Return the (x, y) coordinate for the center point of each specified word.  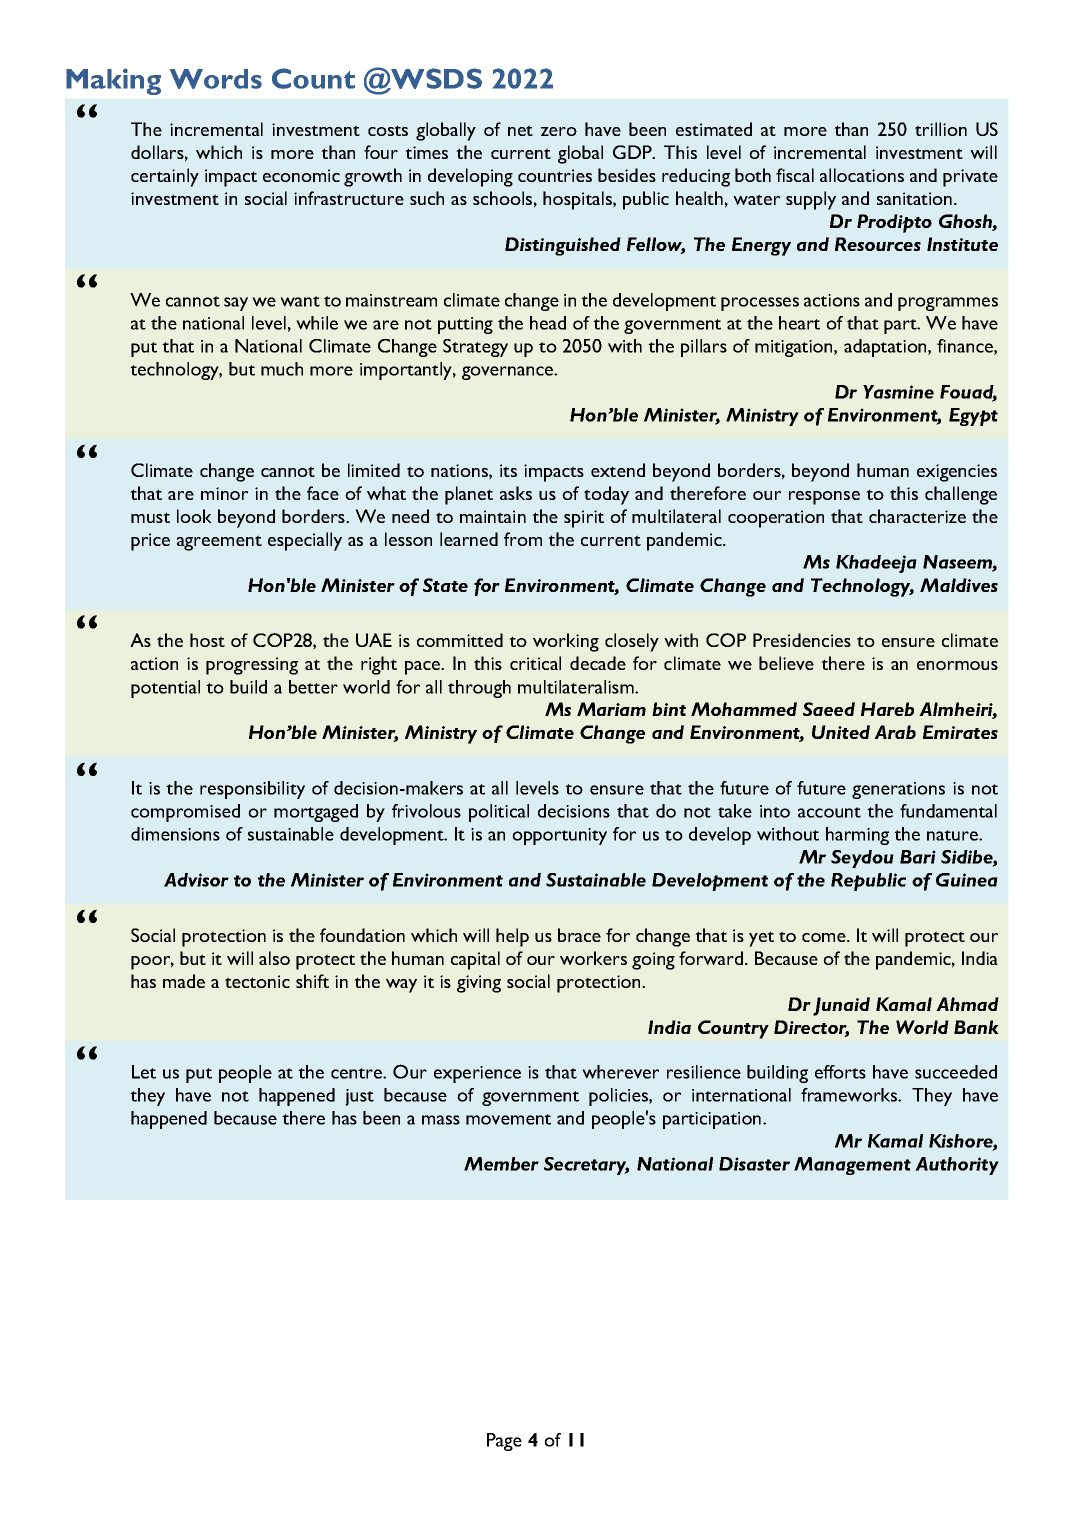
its (508, 470)
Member (501, 1164)
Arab (895, 732)
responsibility (252, 790)
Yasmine (898, 392)
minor (224, 493)
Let (144, 1072)
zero (559, 131)
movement (508, 1119)
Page (504, 1442)
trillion (941, 129)
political (499, 813)
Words (216, 79)
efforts (840, 1072)
